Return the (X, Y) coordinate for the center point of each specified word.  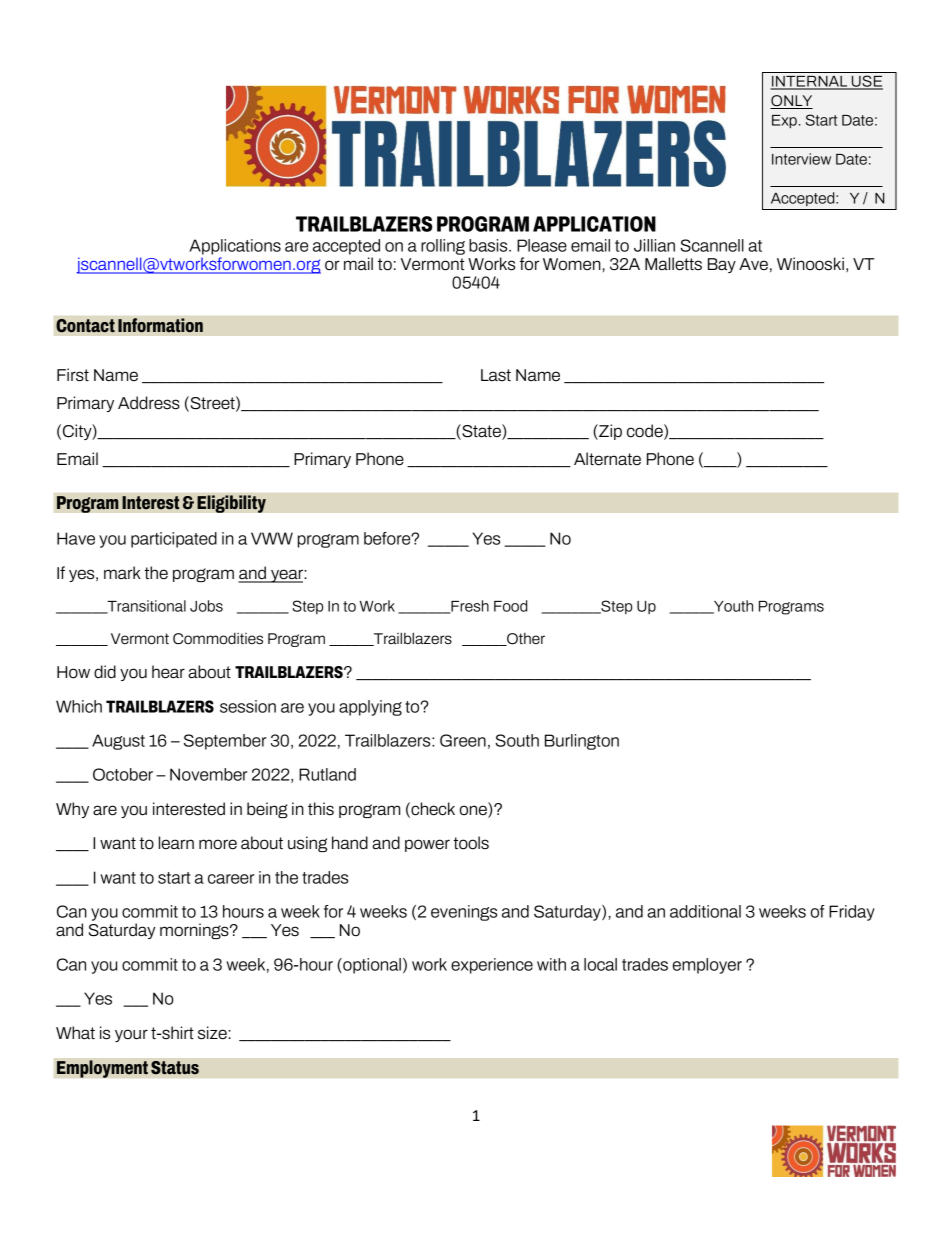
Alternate (607, 459)
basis (489, 245)
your (131, 1035)
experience (492, 966)
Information (160, 325)
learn (176, 843)
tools (471, 843)
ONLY (791, 102)
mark (122, 572)
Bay (722, 265)
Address (149, 403)
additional (705, 911)
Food (510, 606)
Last (496, 375)
